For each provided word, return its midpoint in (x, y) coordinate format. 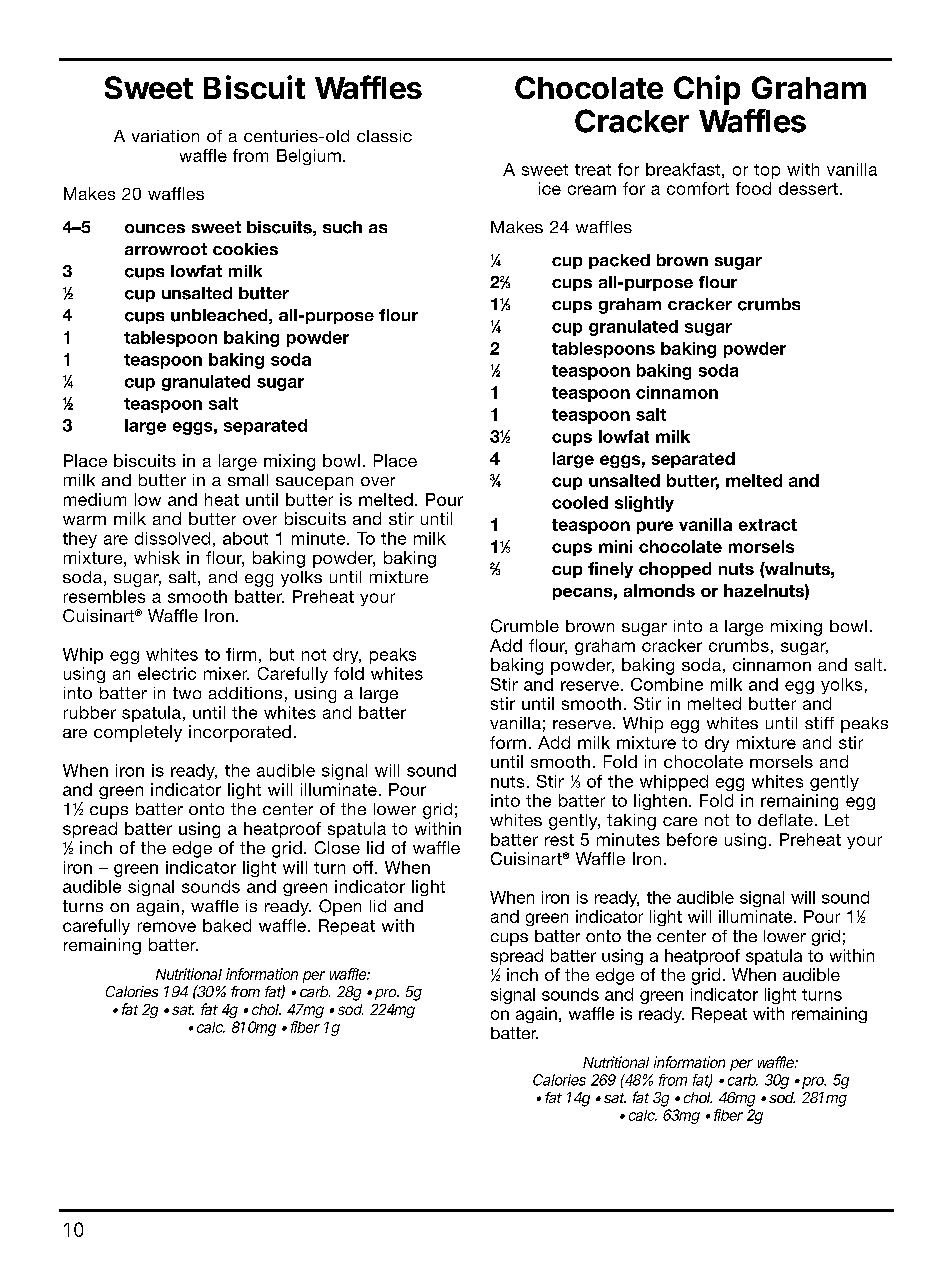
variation (165, 136)
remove (167, 927)
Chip (707, 90)
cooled (580, 502)
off (364, 867)
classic (384, 136)
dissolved (172, 538)
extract (768, 525)
